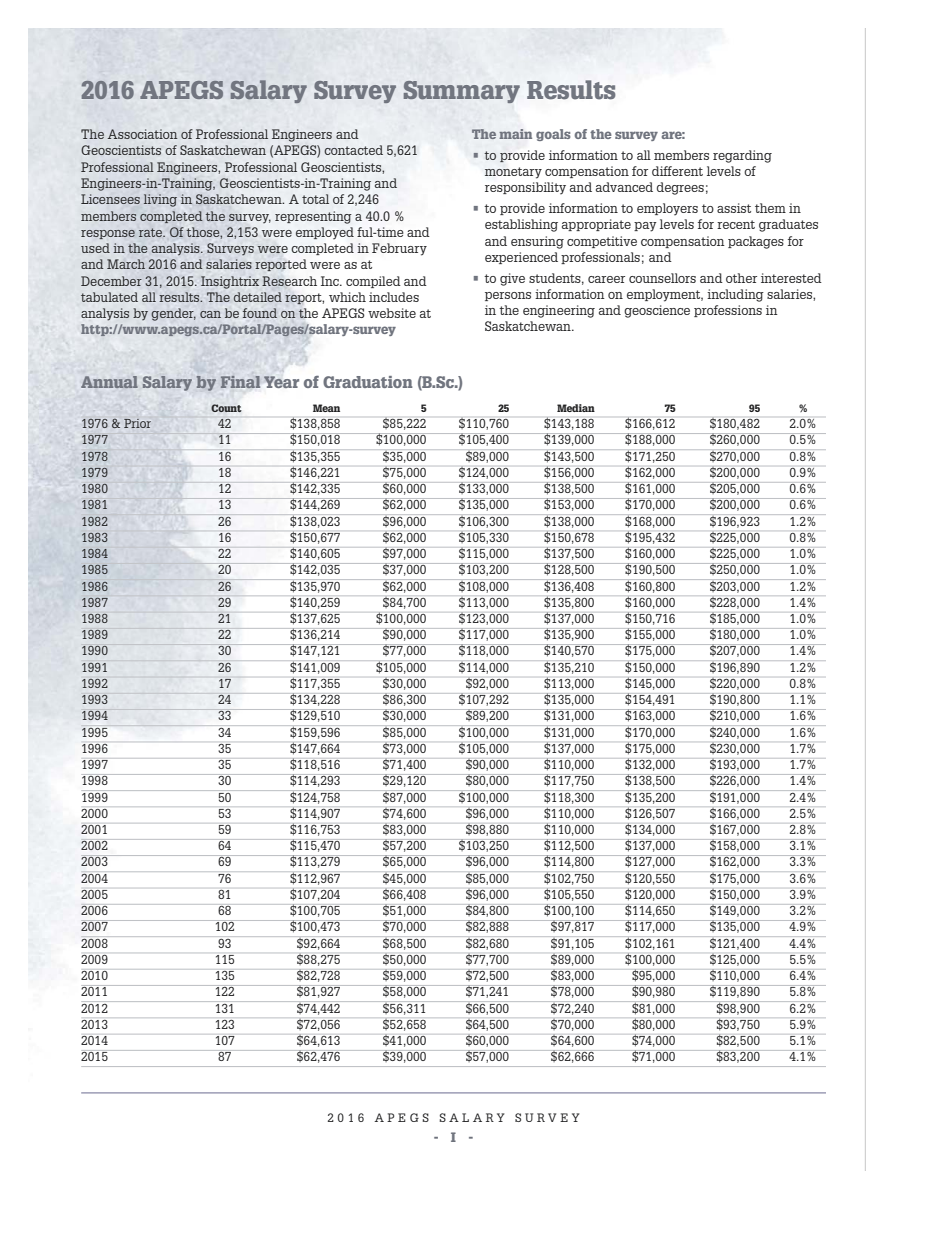 This screenshot has height=1233, width=952. Describe the element at coordinates (160, 200) in the screenshot. I see `living` at that location.
